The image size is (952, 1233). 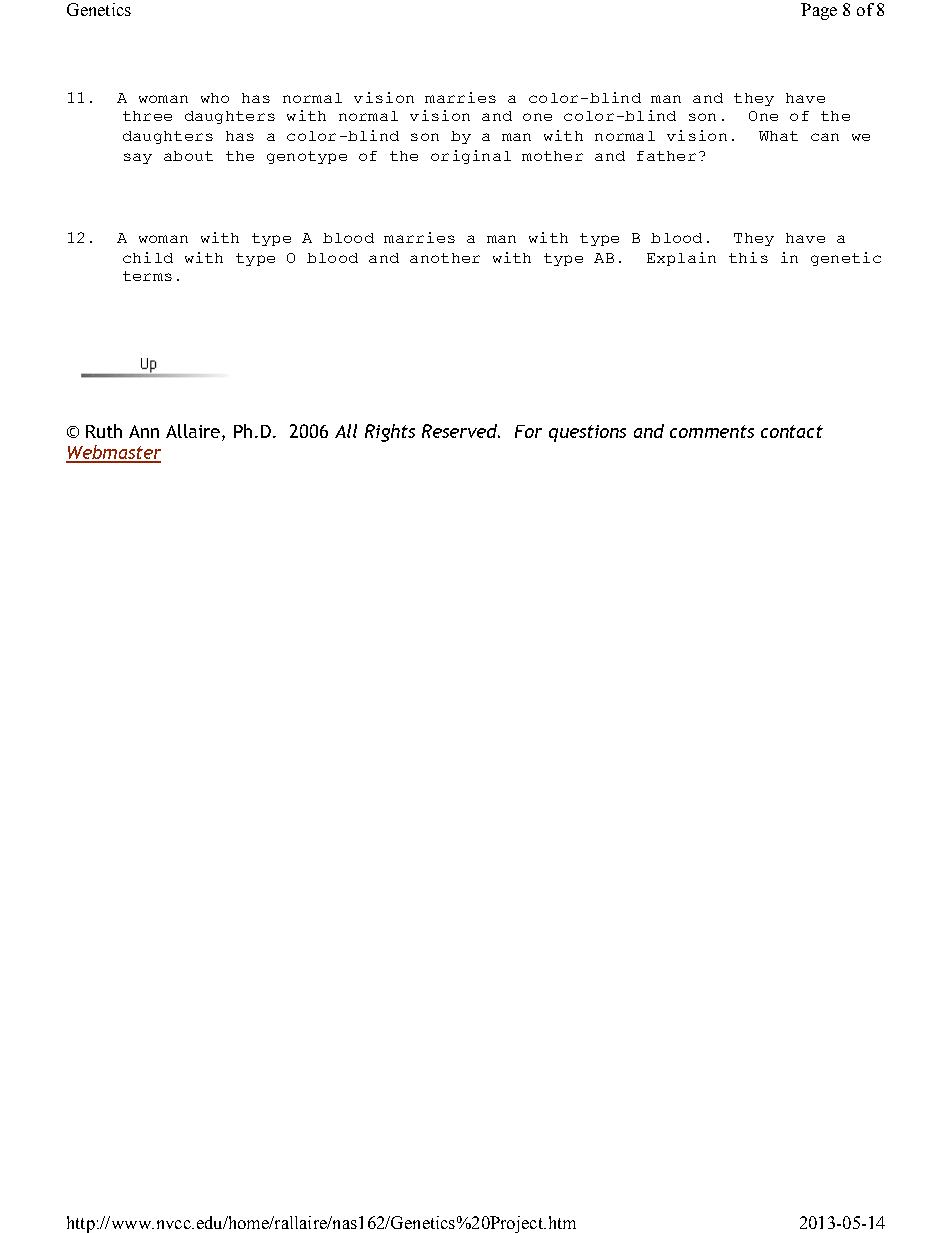 What do you see at coordinates (215, 98) in the document?
I see `who` at bounding box center [215, 98].
